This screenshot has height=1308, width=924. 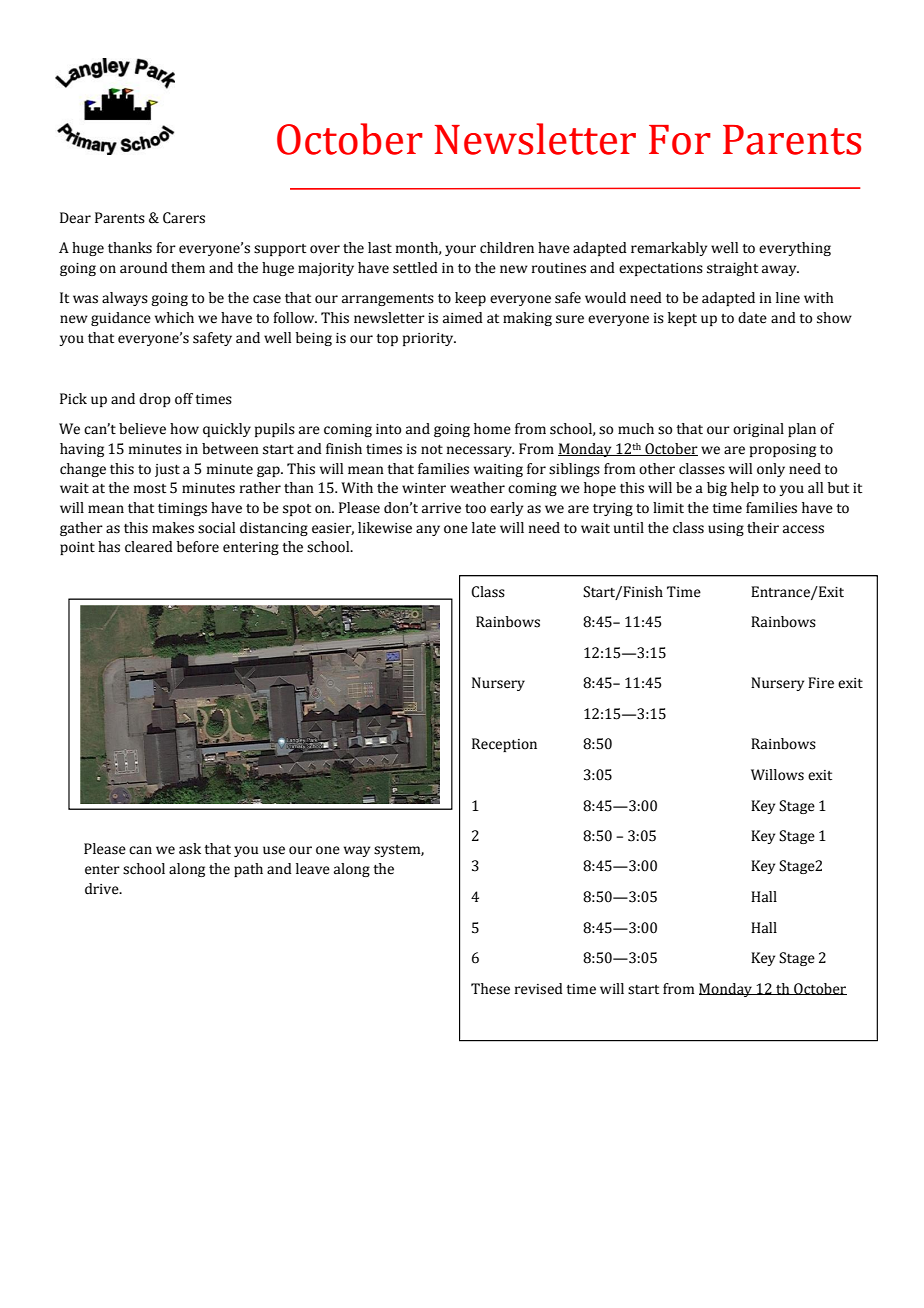 What do you see at coordinates (758, 430) in the screenshot?
I see `original` at bounding box center [758, 430].
